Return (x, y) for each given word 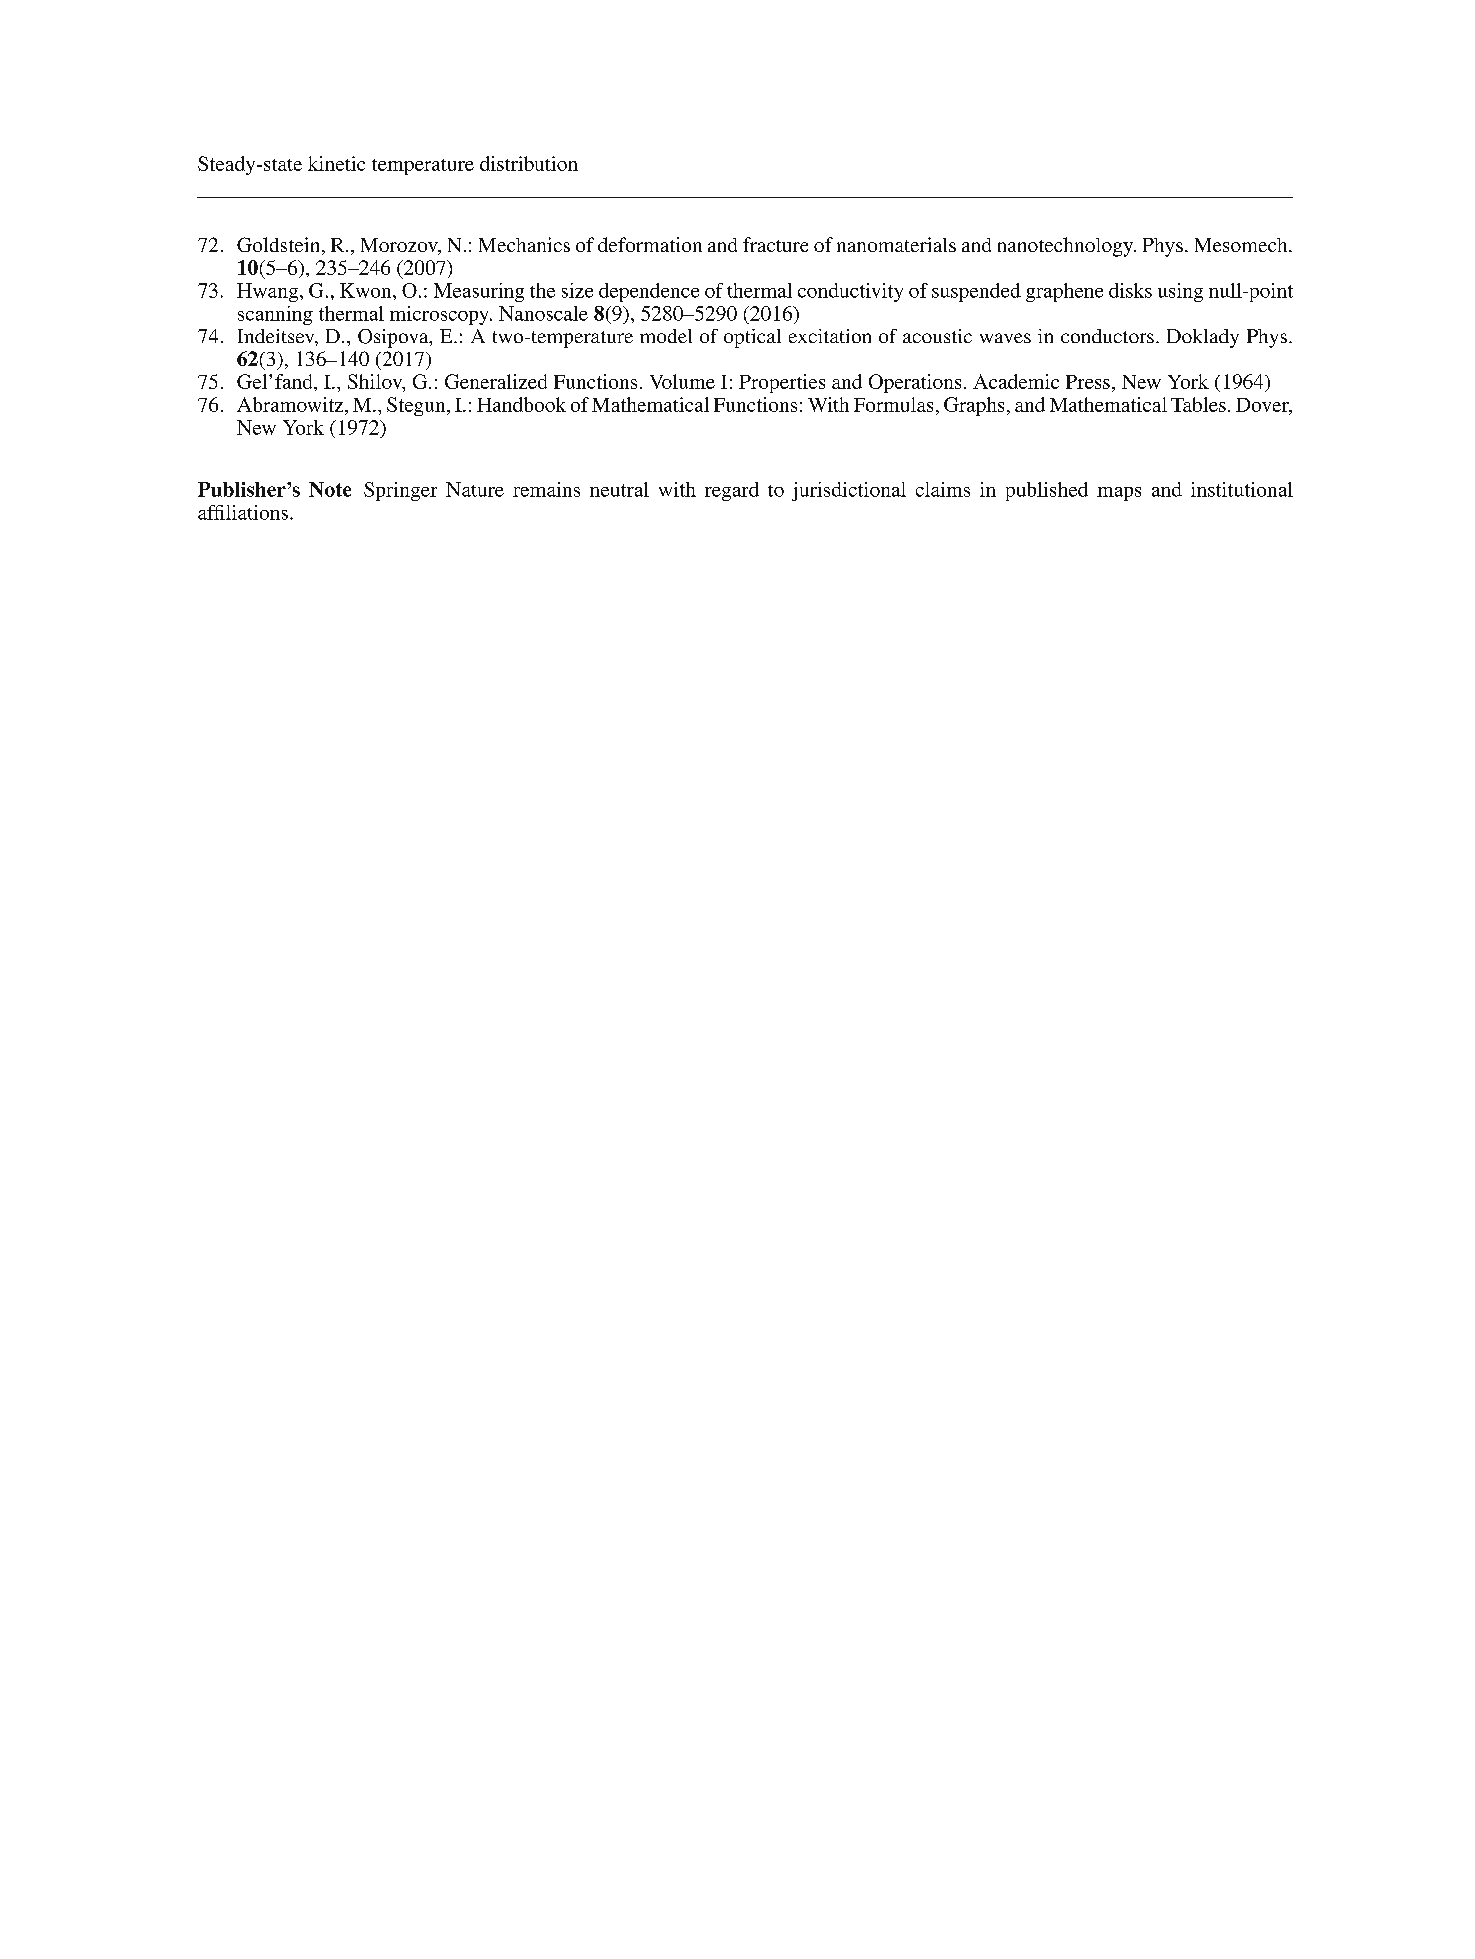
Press (1088, 382)
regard (732, 491)
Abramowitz (291, 404)
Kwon (367, 290)
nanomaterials (896, 244)
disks (1130, 290)
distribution (529, 163)
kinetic (336, 163)
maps (1119, 494)
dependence (649, 292)
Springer (400, 491)
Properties (782, 383)
